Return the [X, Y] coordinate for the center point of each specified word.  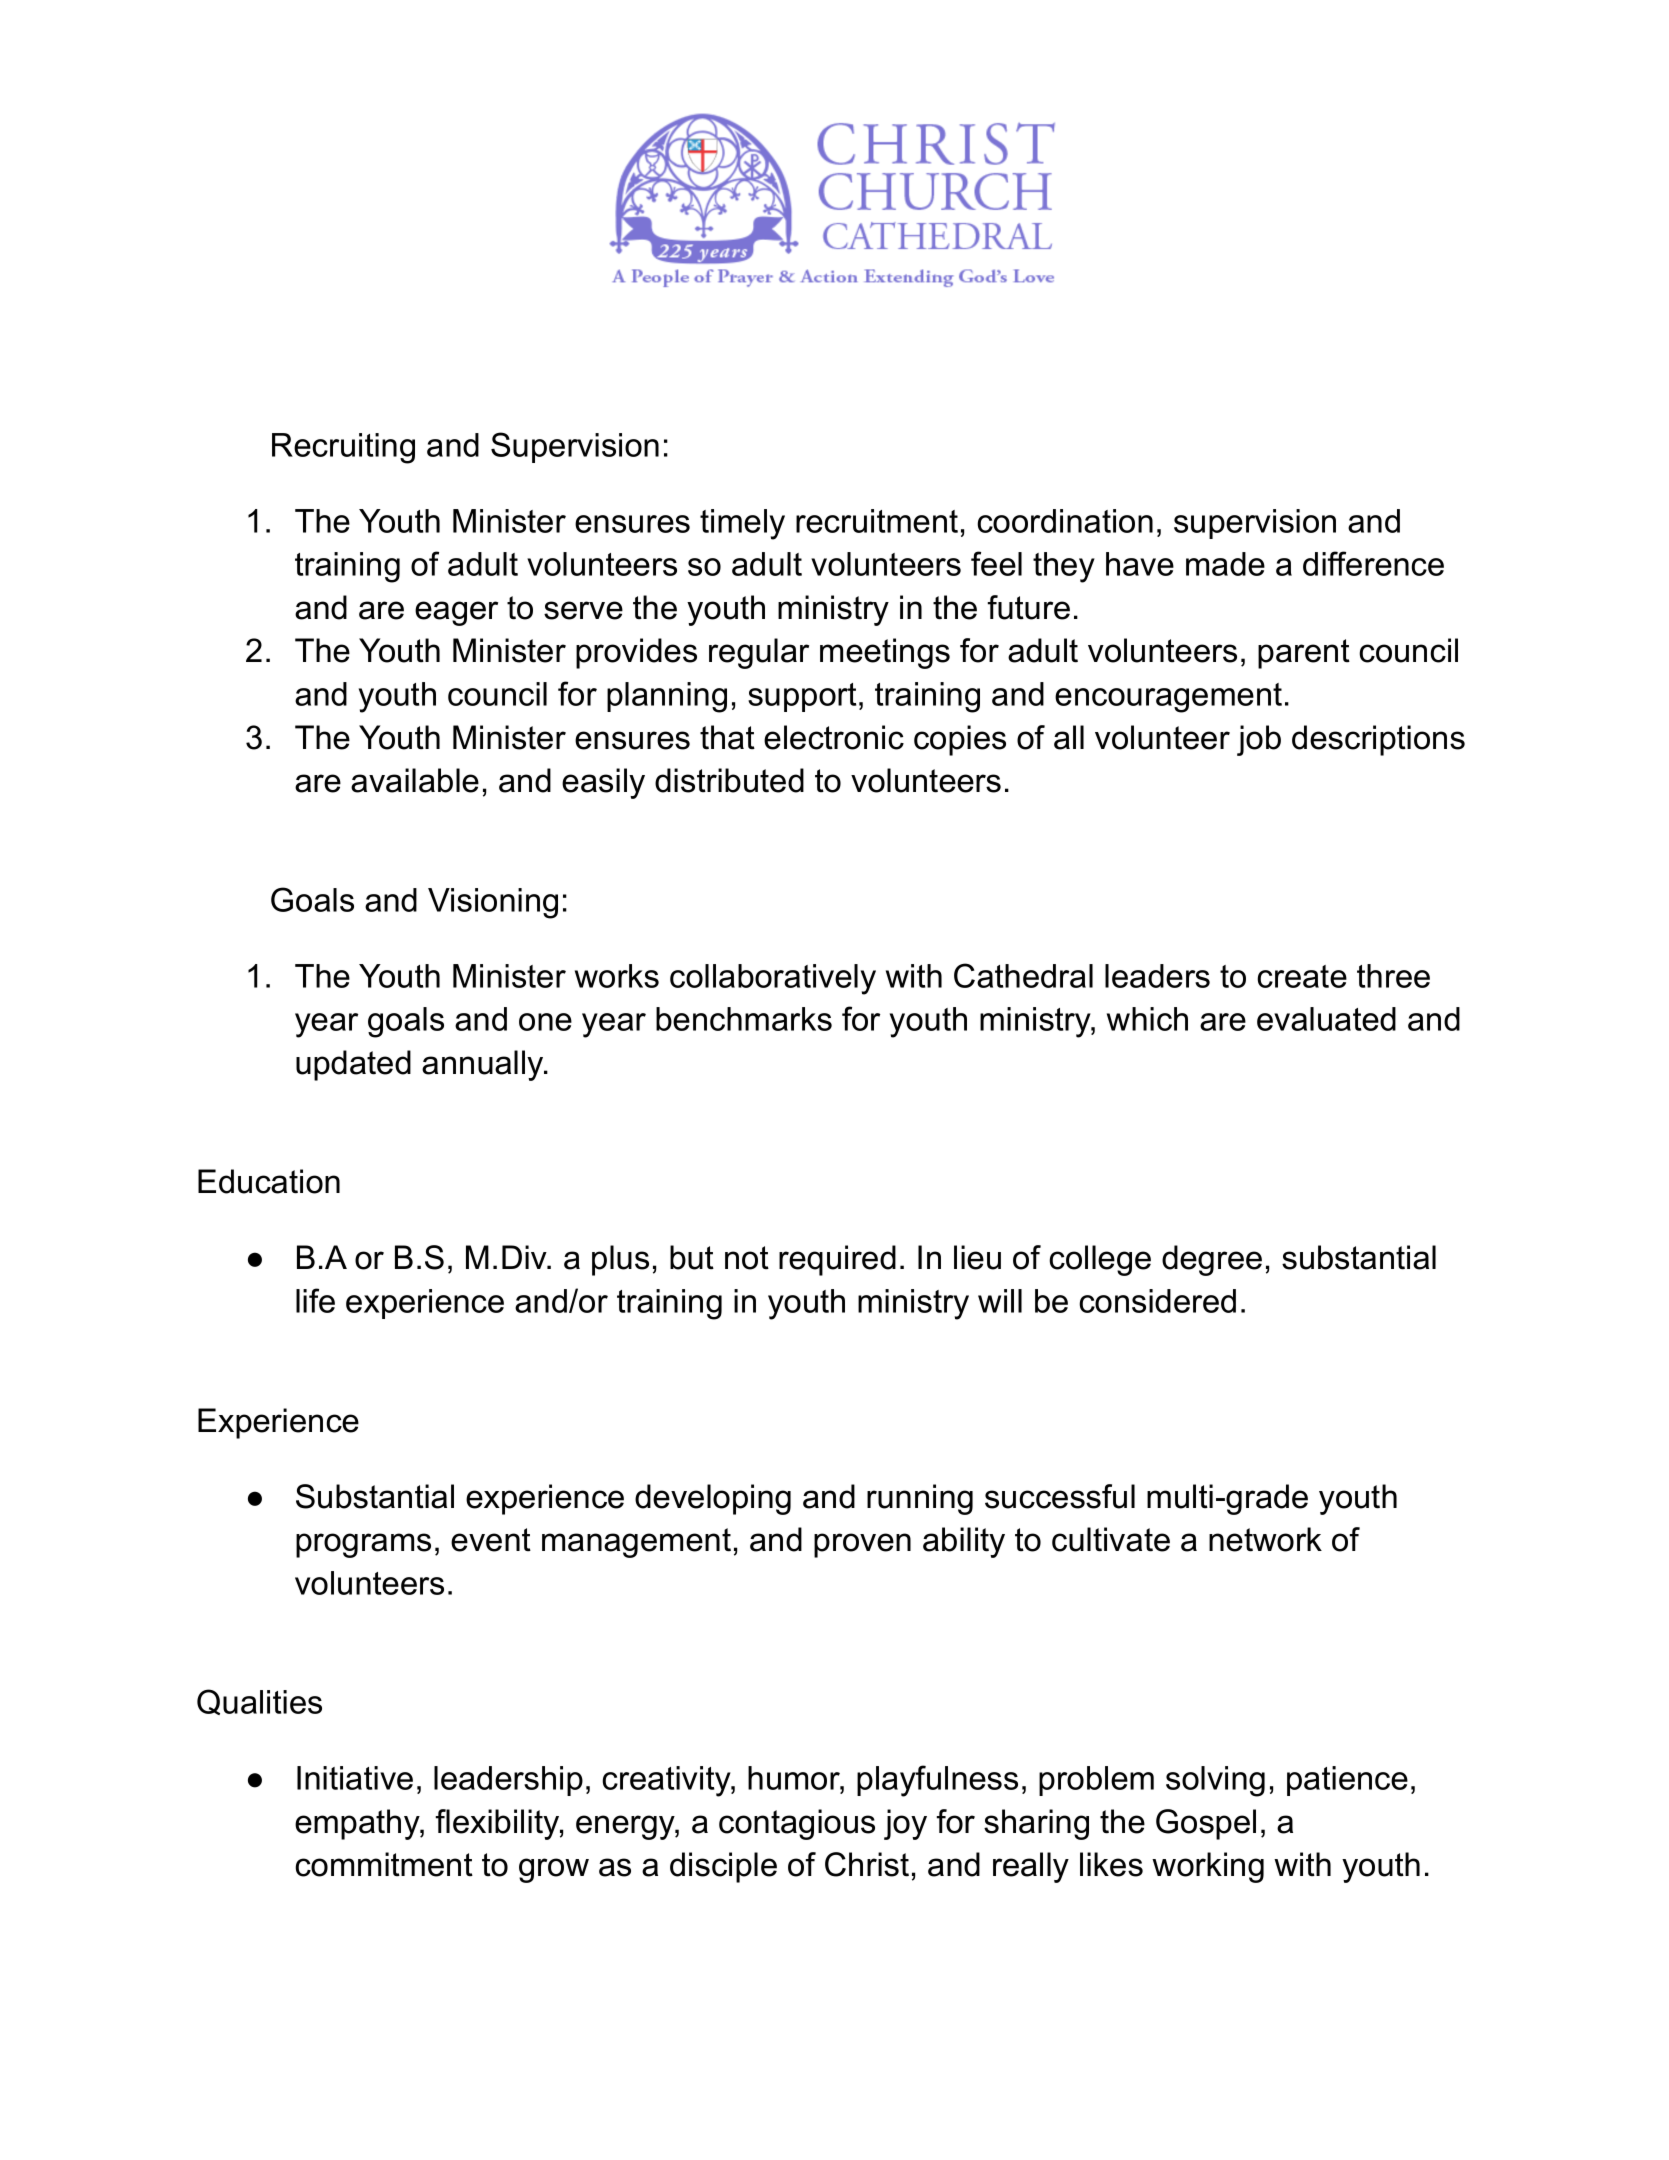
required [837, 1260]
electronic [834, 737]
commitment [384, 1864]
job [1259, 740]
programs [363, 1545]
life [315, 1300]
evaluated [1326, 1019]
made [1225, 564]
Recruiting [343, 448]
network [1265, 1539]
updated [353, 1065]
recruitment [877, 521]
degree [1212, 1260]
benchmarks [744, 1019]
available [415, 780]
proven [862, 1545]
